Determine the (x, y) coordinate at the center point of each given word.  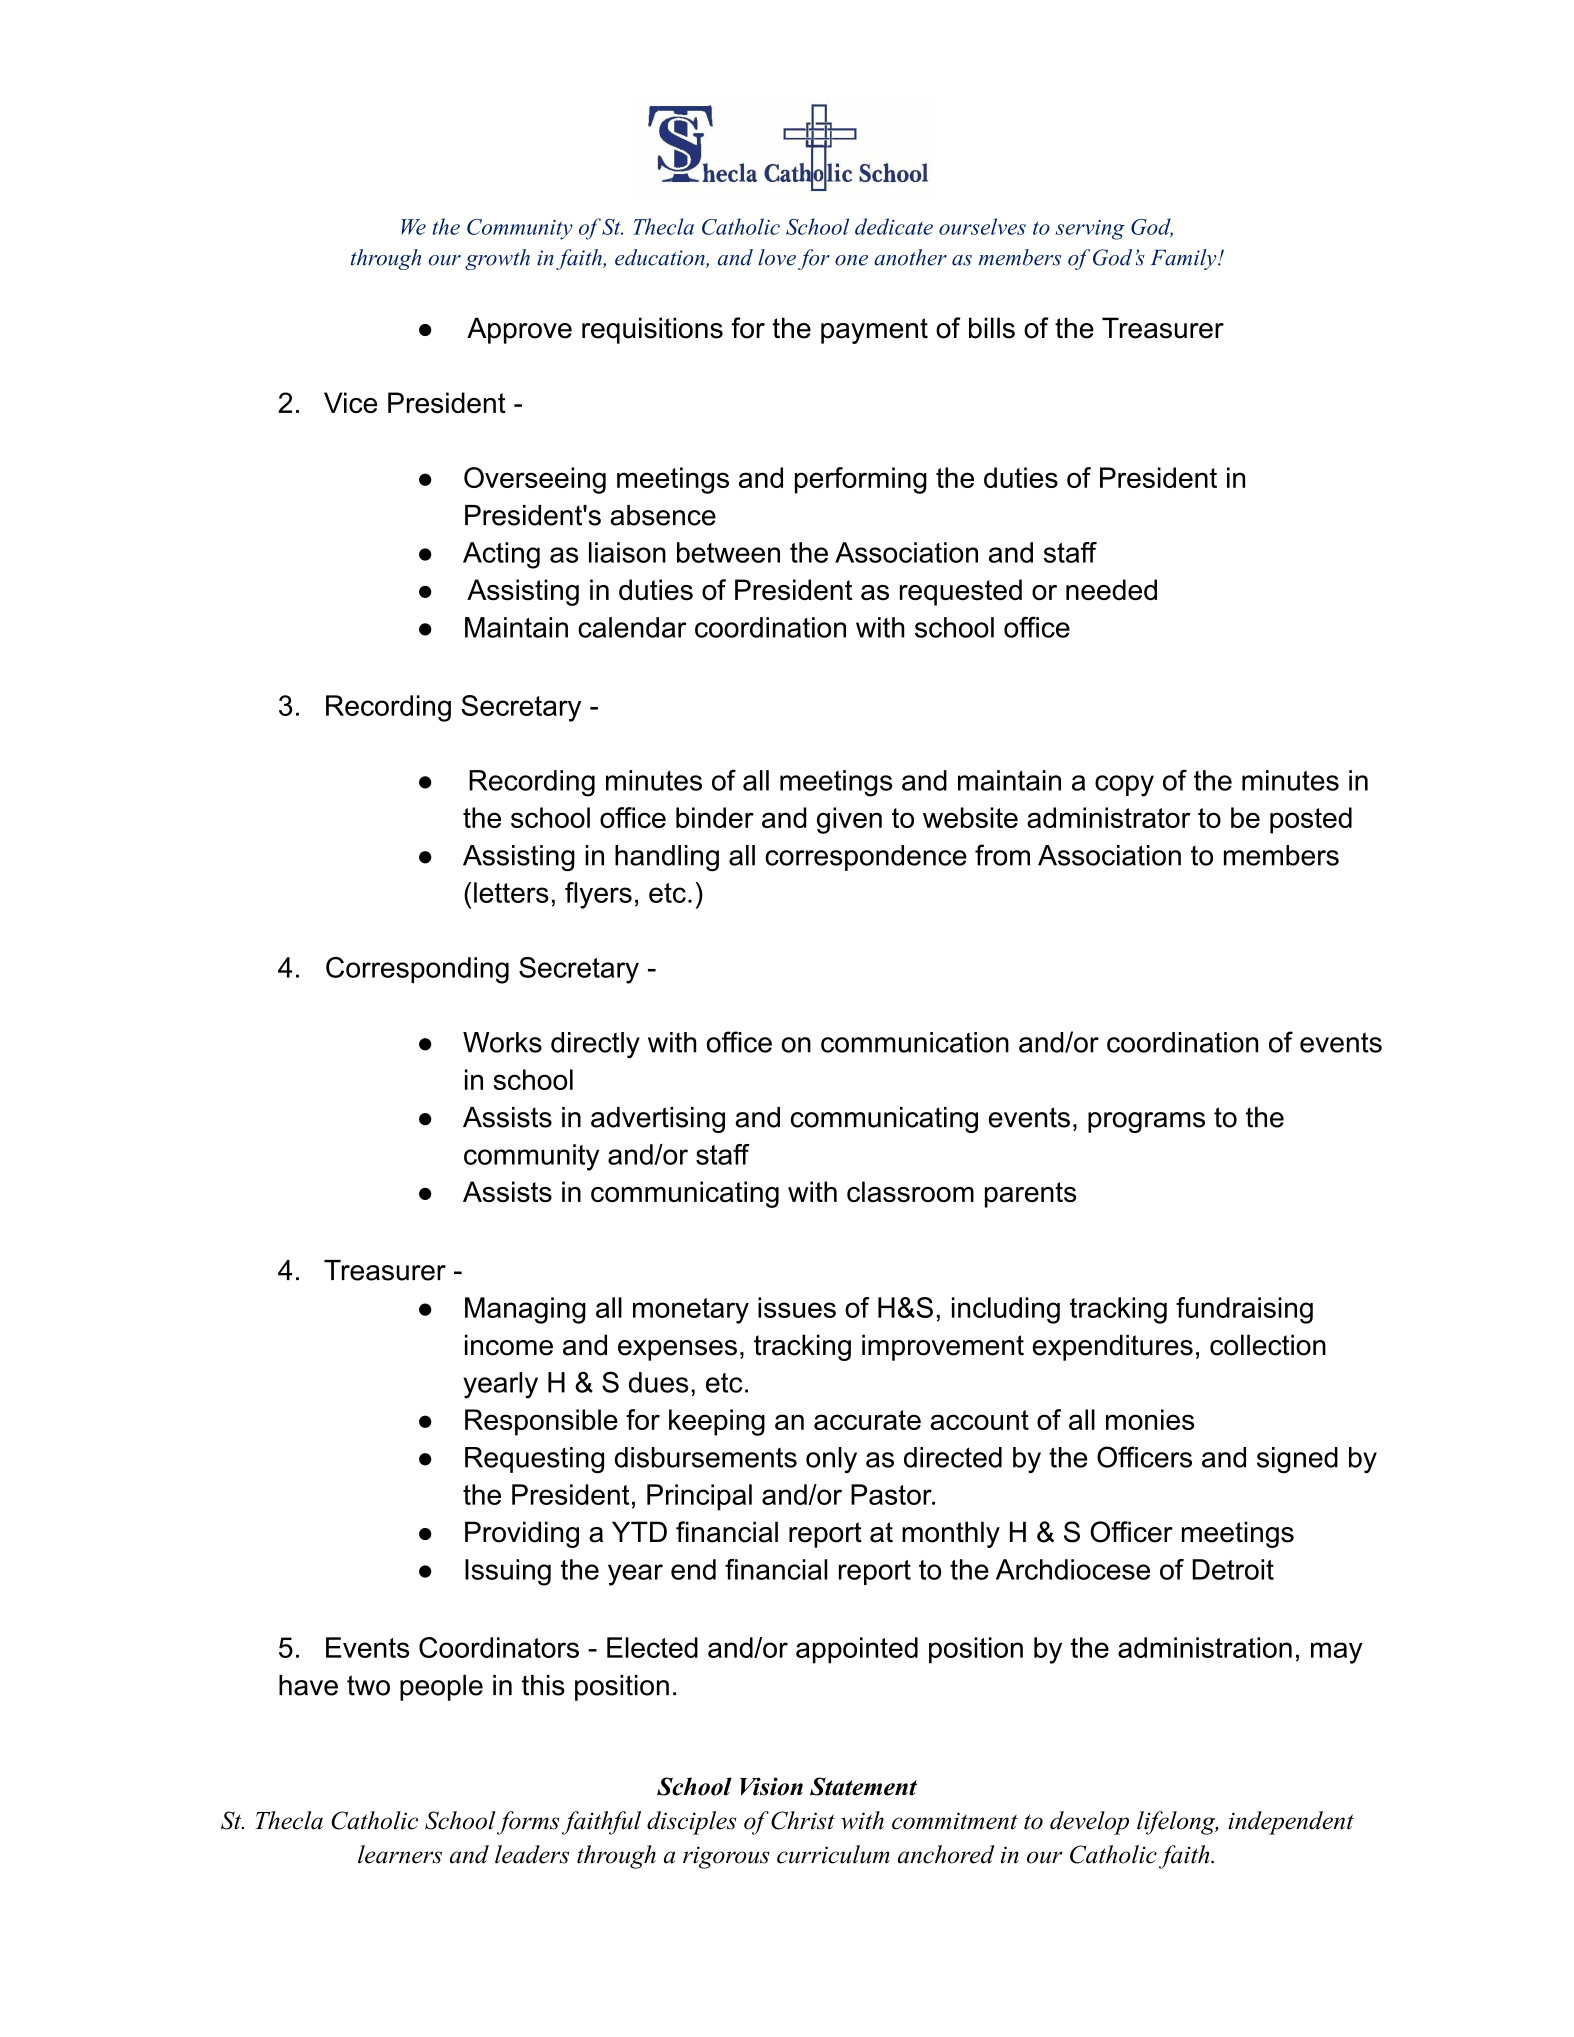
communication (915, 1042)
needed (1111, 589)
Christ (803, 1820)
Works (502, 1042)
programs (1146, 1122)
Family (1185, 259)
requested (961, 592)
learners (400, 1854)
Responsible (541, 1422)
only (831, 1460)
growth (497, 259)
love (777, 257)
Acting (501, 555)
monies (1150, 1419)
